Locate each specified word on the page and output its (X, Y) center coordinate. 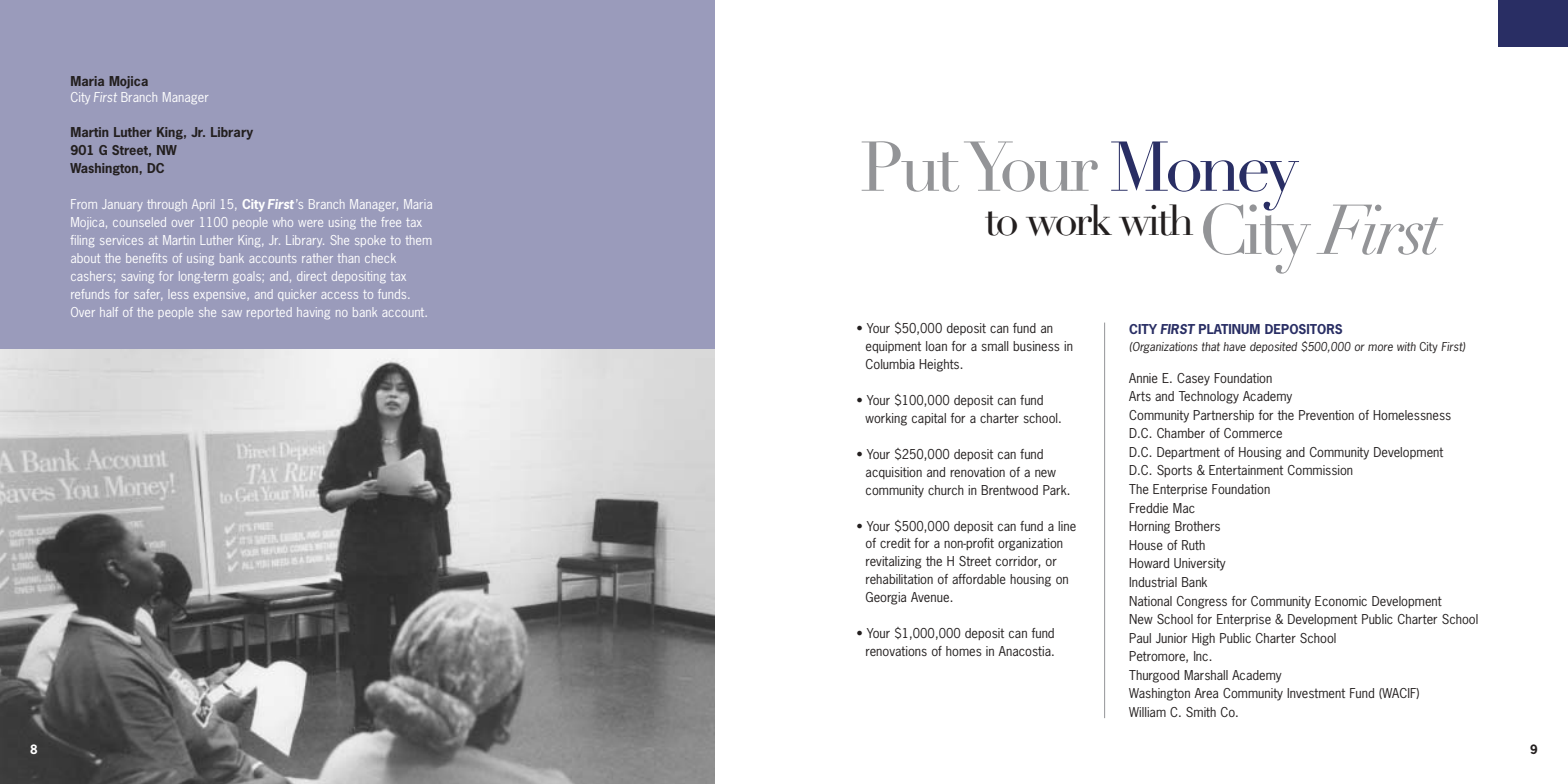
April (203, 205)
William (1147, 712)
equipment (893, 347)
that (1211, 346)
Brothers (1197, 526)
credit (895, 543)
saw (232, 313)
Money (1205, 177)
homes (964, 651)
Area (1206, 693)
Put (910, 166)
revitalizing (894, 562)
